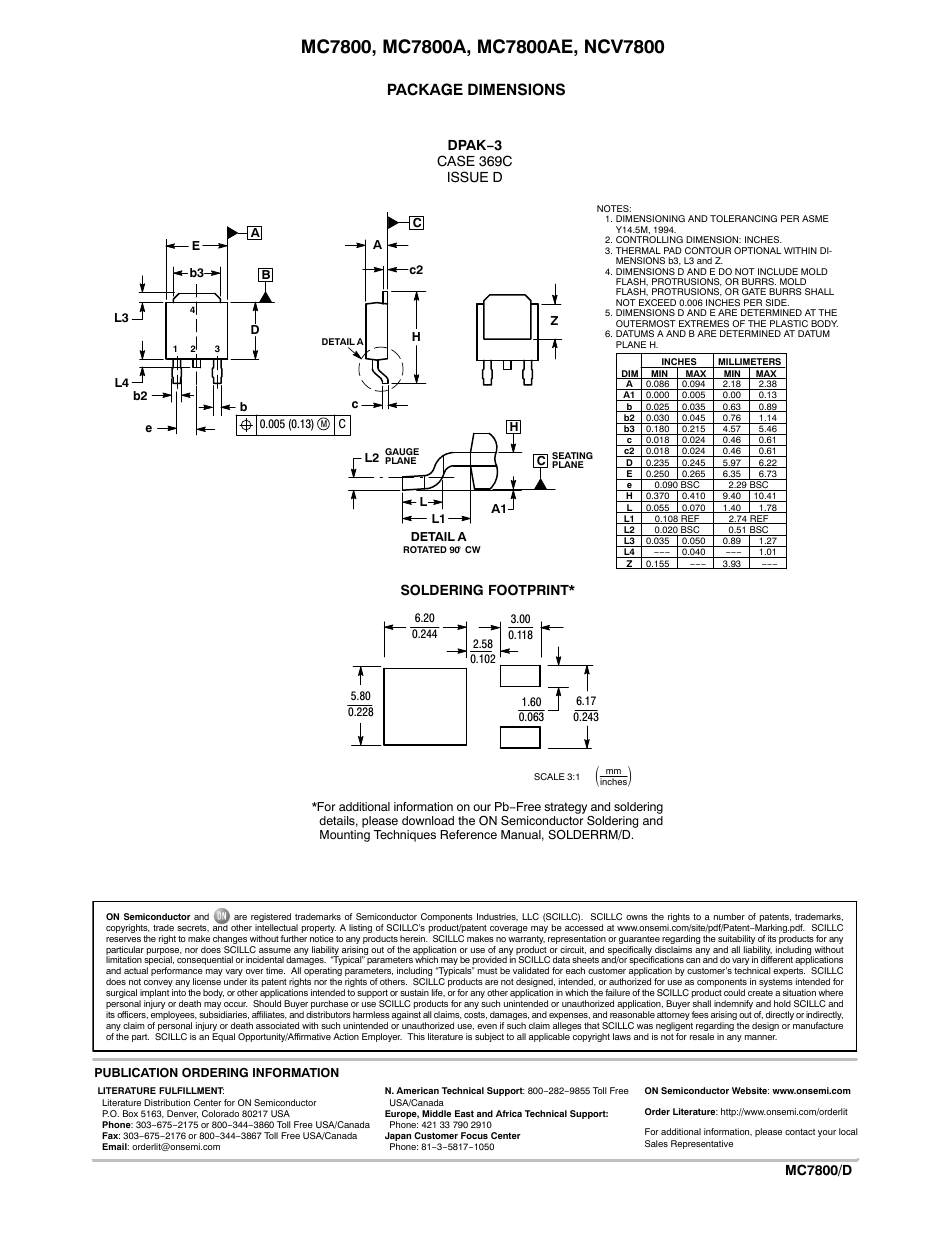  What do you see at coordinates (464, 1113) in the screenshot?
I see `East` at bounding box center [464, 1113].
